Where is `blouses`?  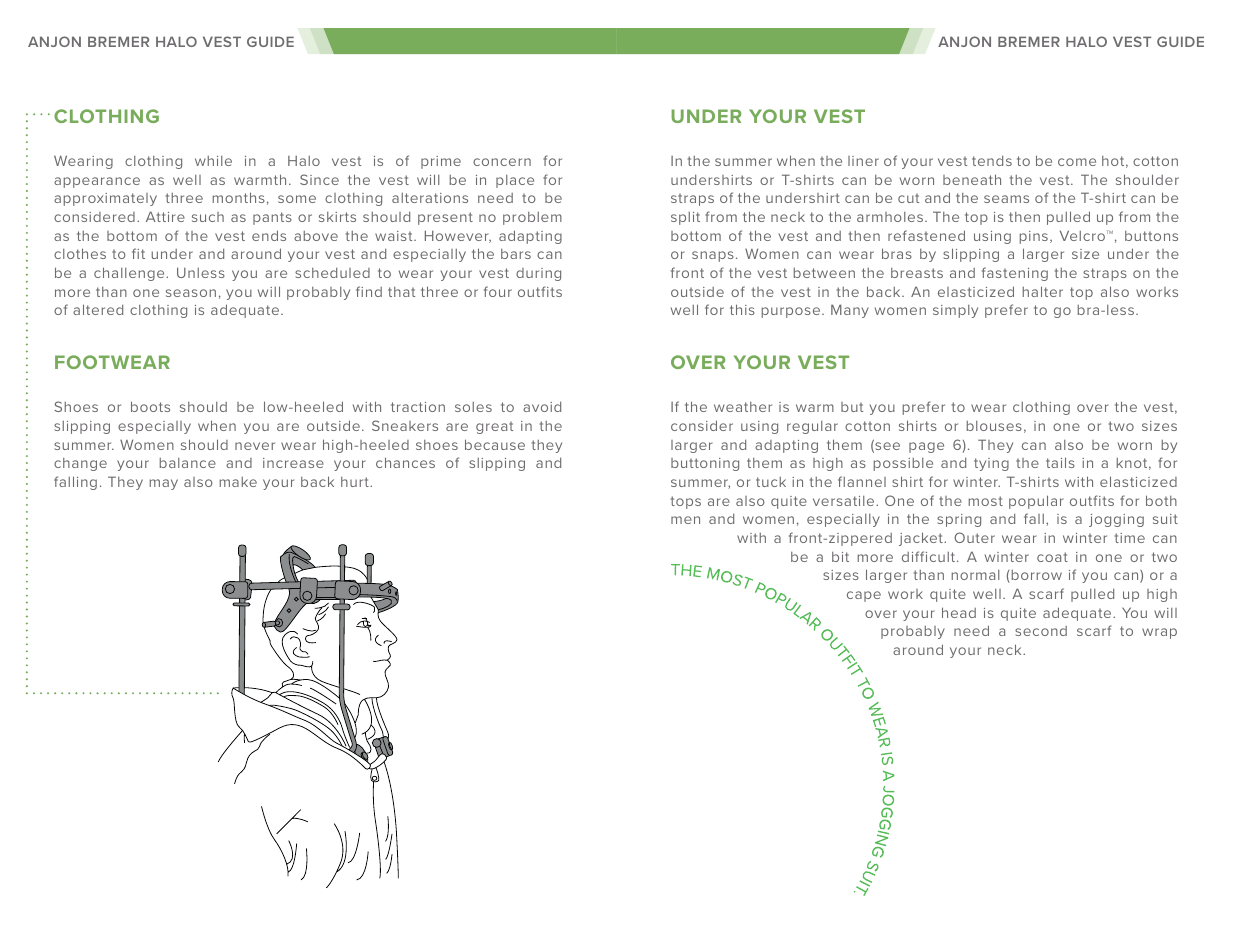
blouses is located at coordinates (994, 426).
